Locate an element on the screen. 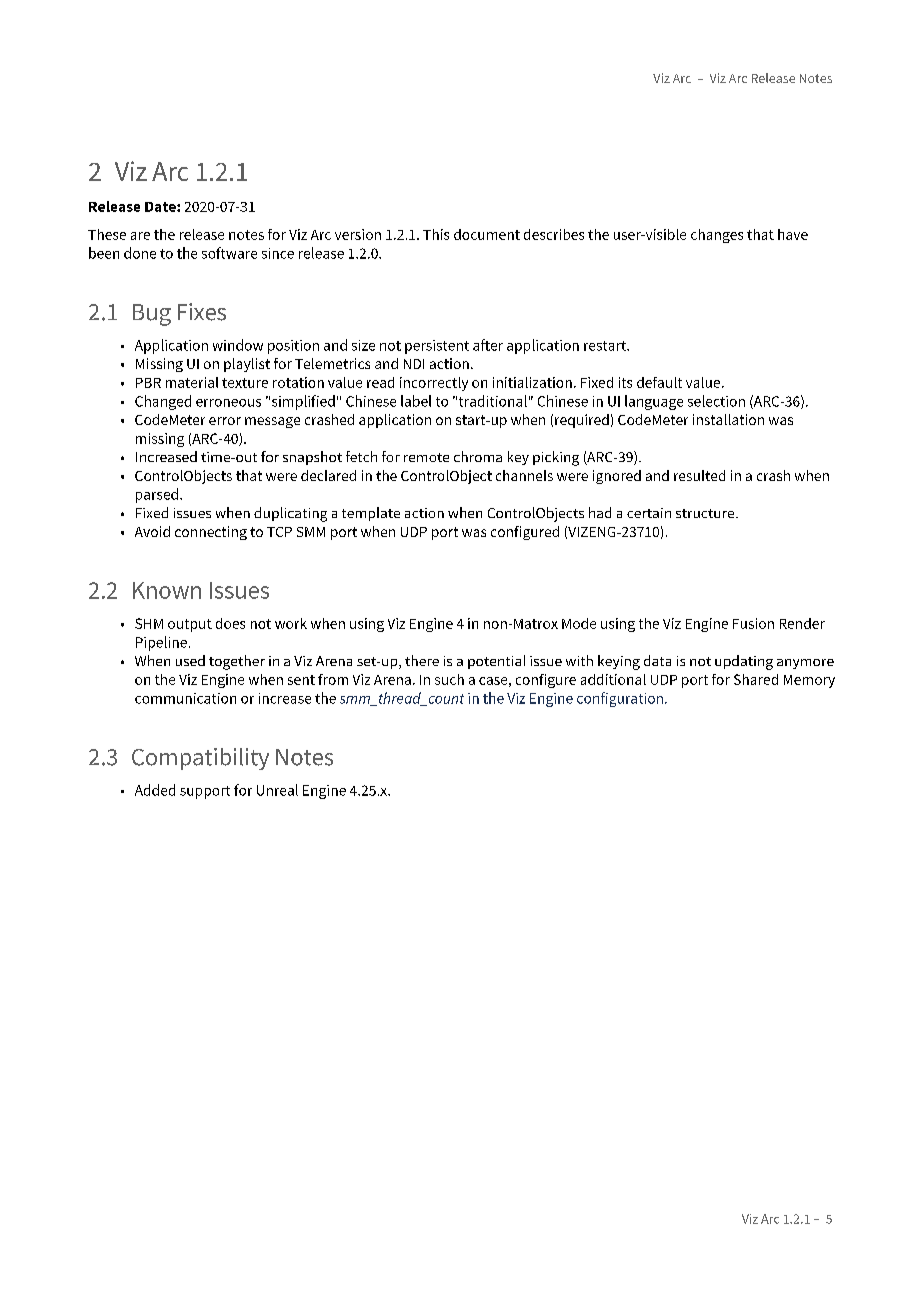 The width and height of the screenshot is (924, 1308). parsed is located at coordinates (157, 495).
